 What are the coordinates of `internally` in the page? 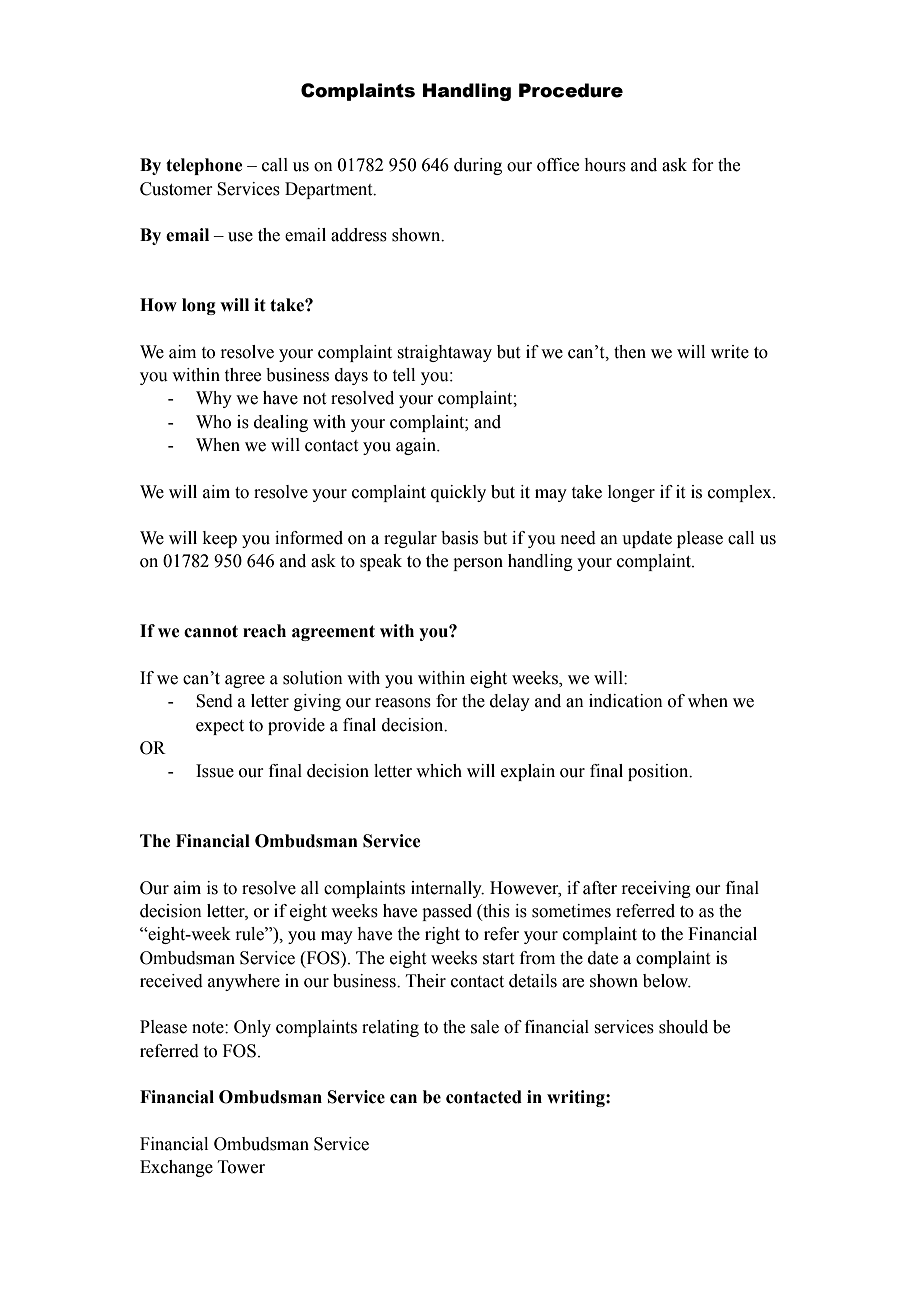 It's located at (447, 889).
